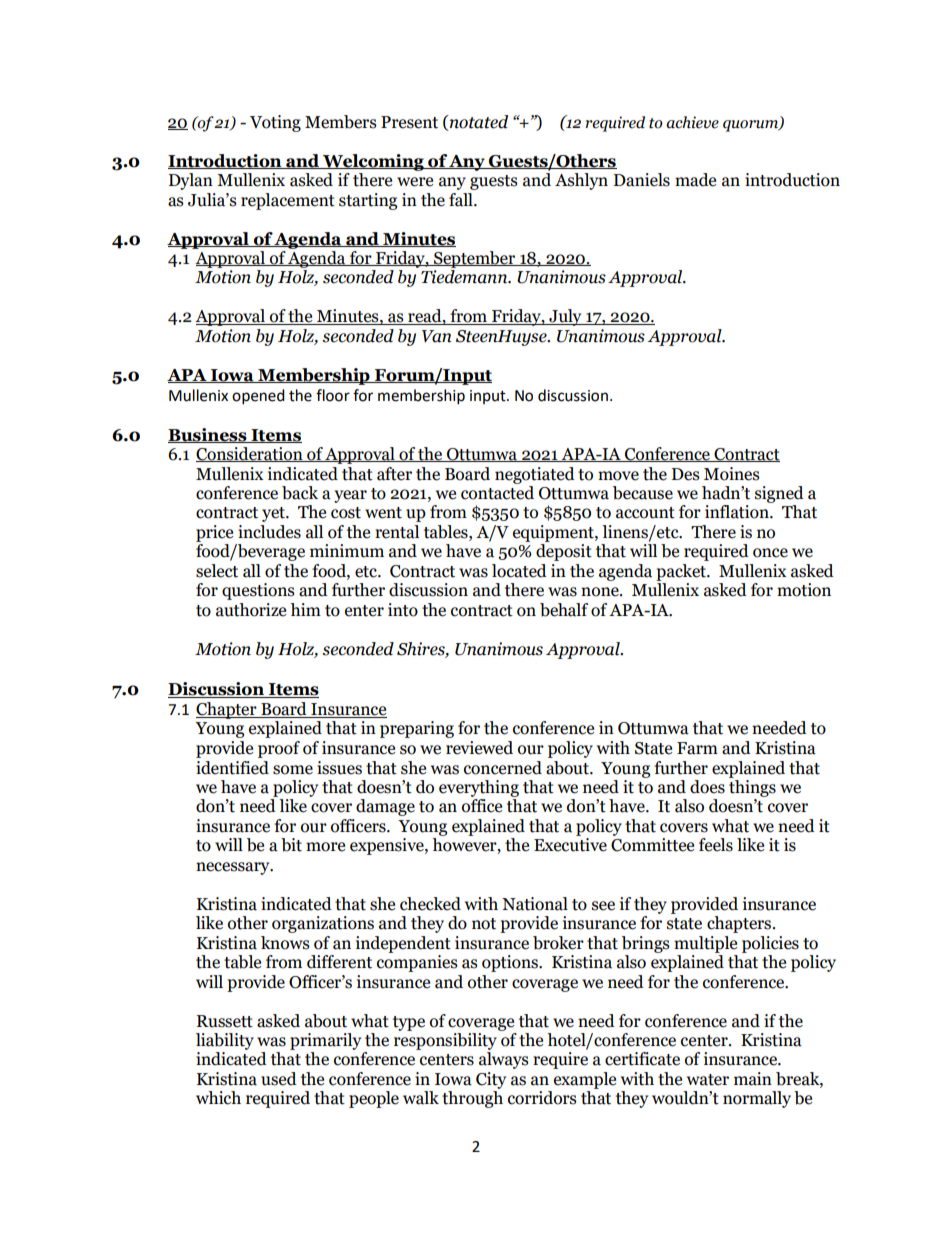 This image has width=952, height=1233. I want to click on bit, so click(291, 845).
